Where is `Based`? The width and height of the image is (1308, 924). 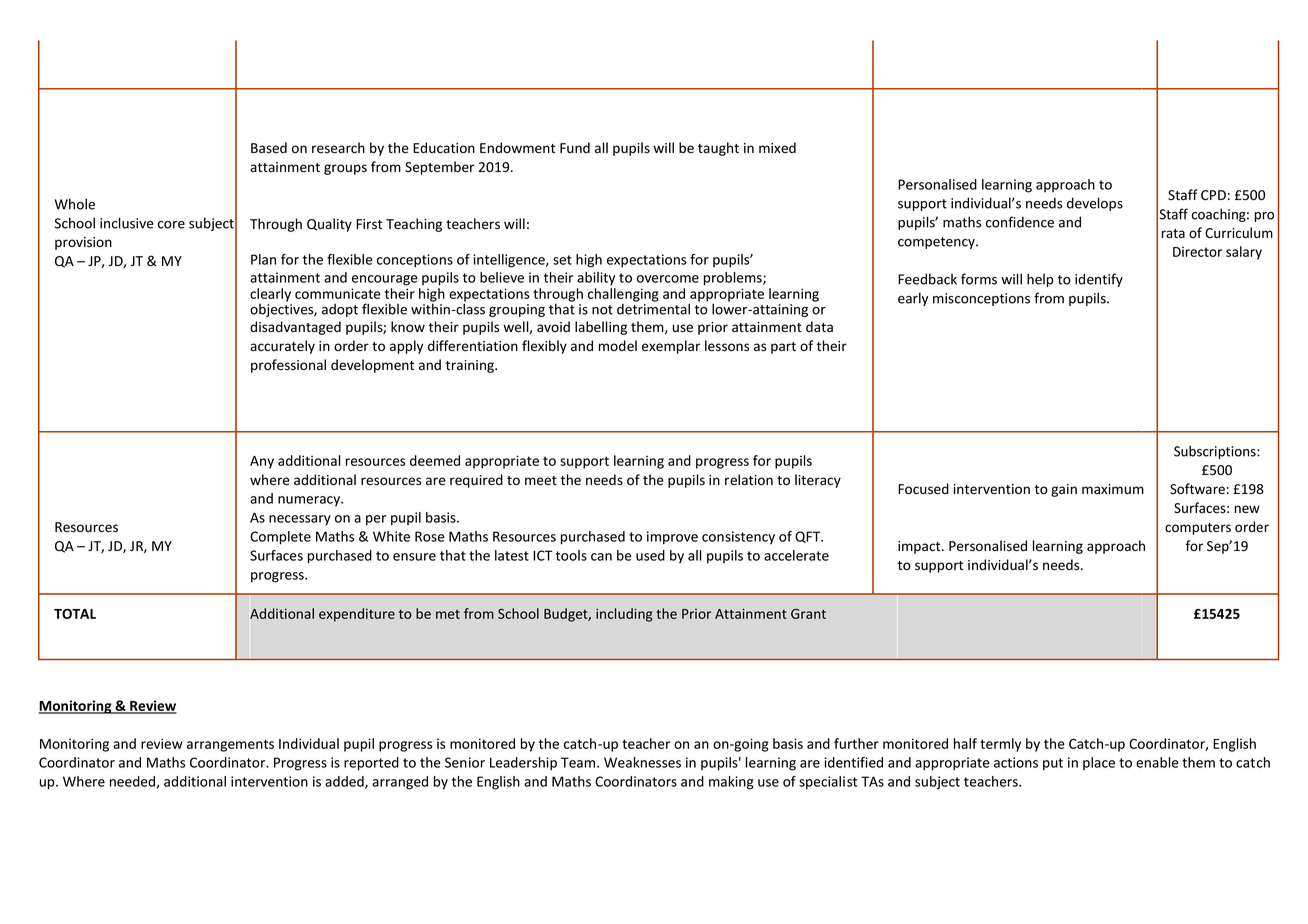 Based is located at coordinates (269, 148).
